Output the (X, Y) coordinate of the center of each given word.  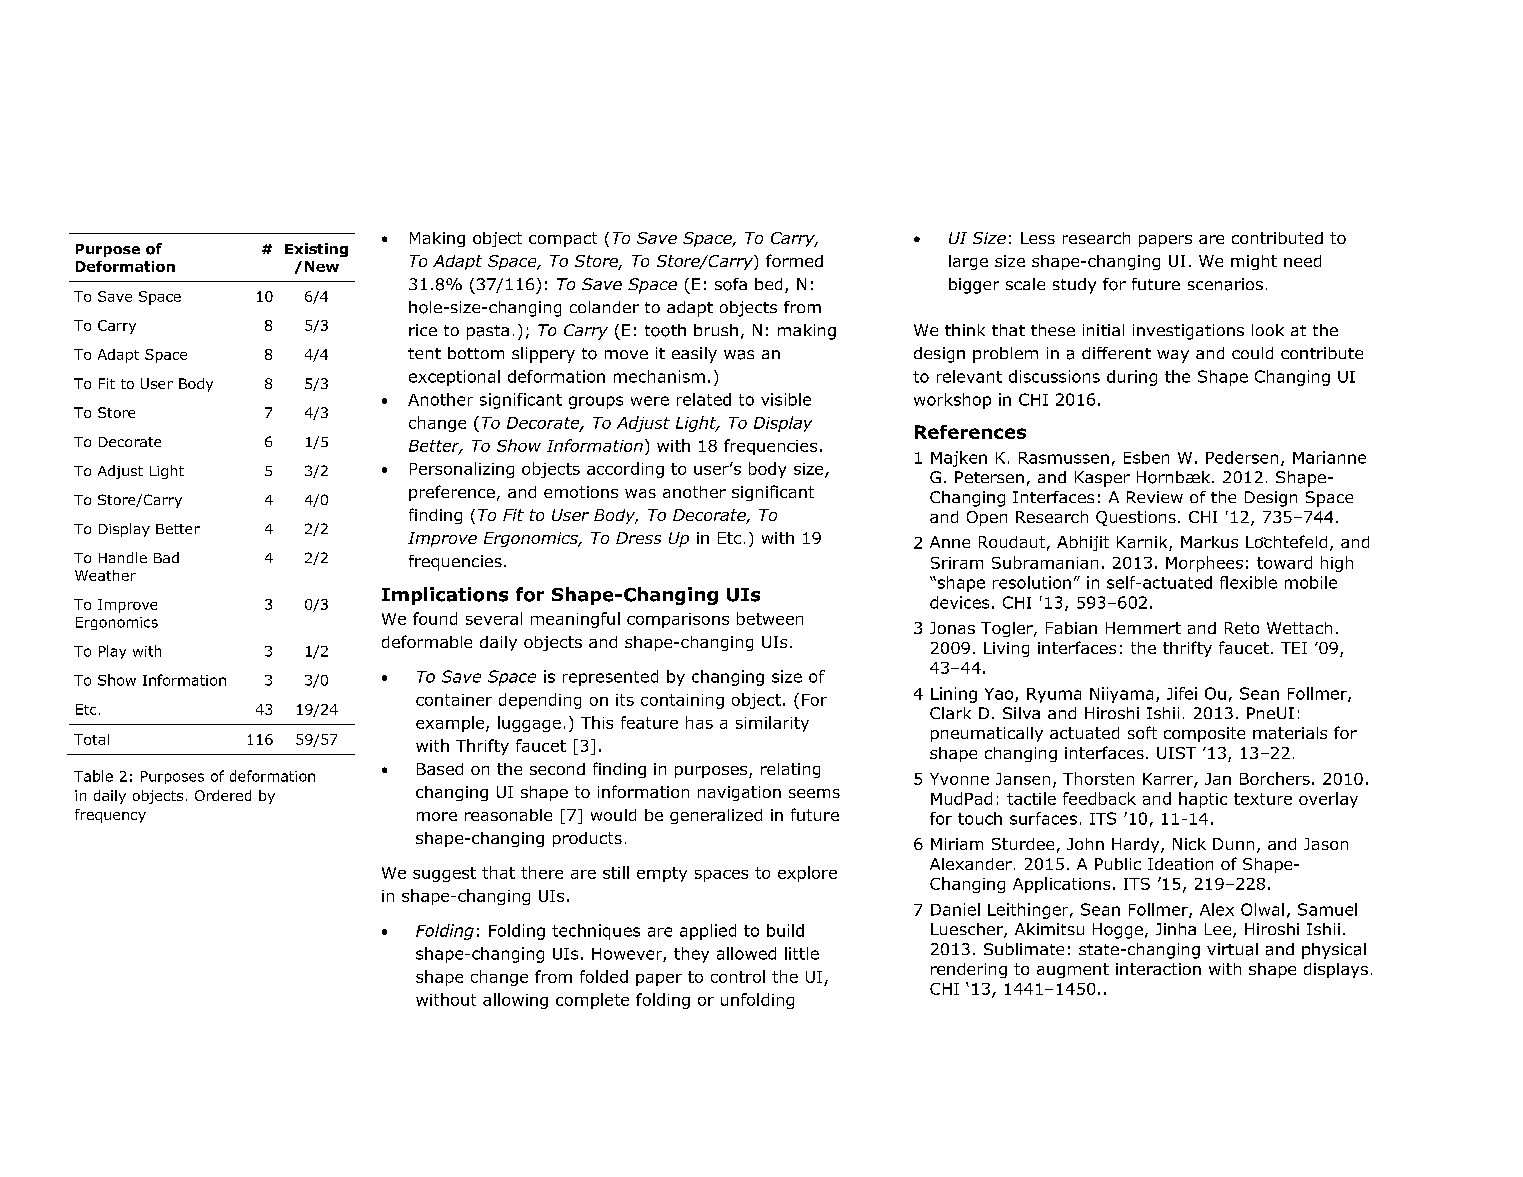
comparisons (678, 620)
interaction (1158, 969)
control (738, 976)
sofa (731, 284)
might (1254, 262)
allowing (515, 1001)
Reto (1242, 628)
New (322, 266)
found (435, 618)
